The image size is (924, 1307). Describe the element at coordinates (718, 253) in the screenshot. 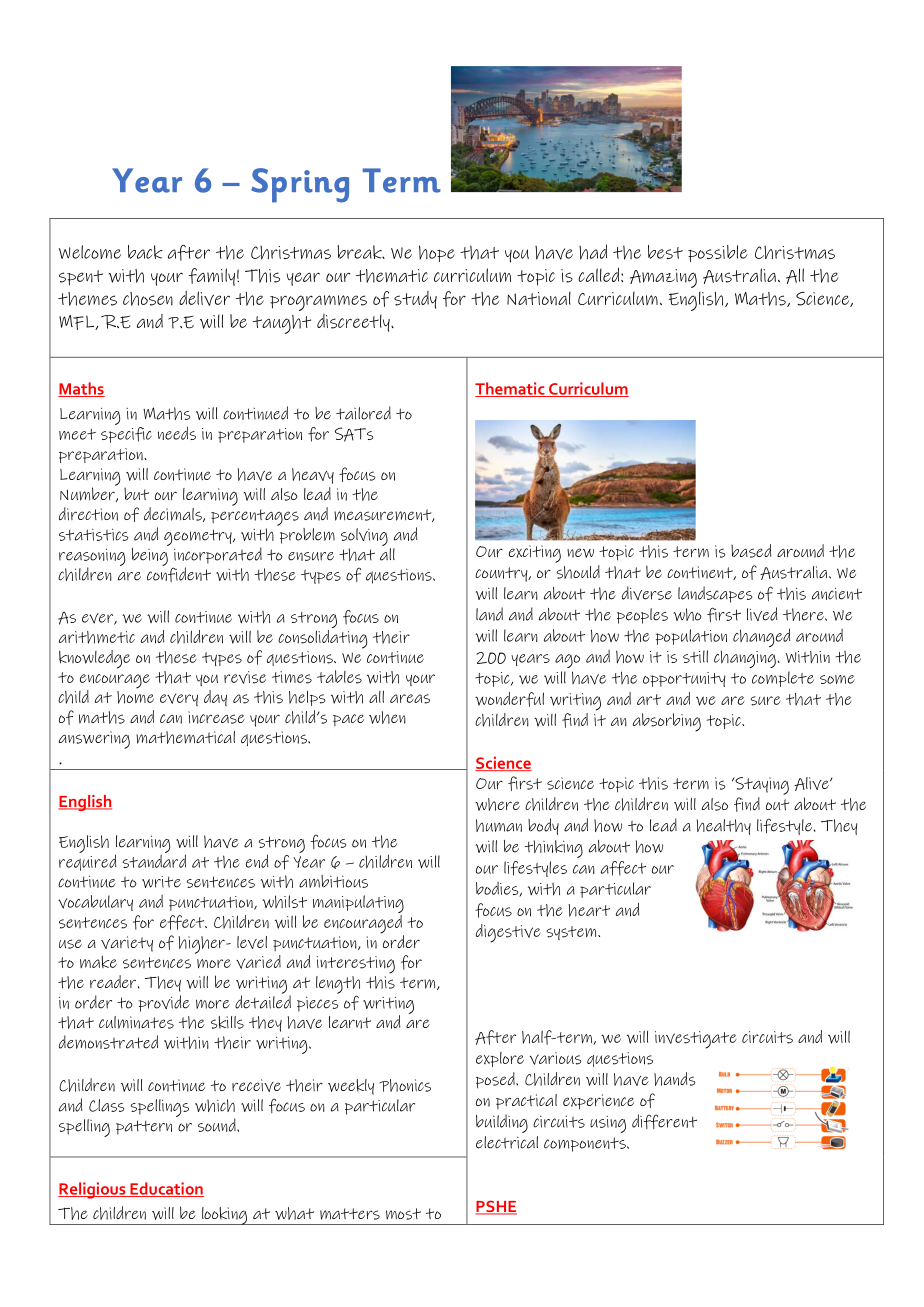

I see `possible` at that location.
